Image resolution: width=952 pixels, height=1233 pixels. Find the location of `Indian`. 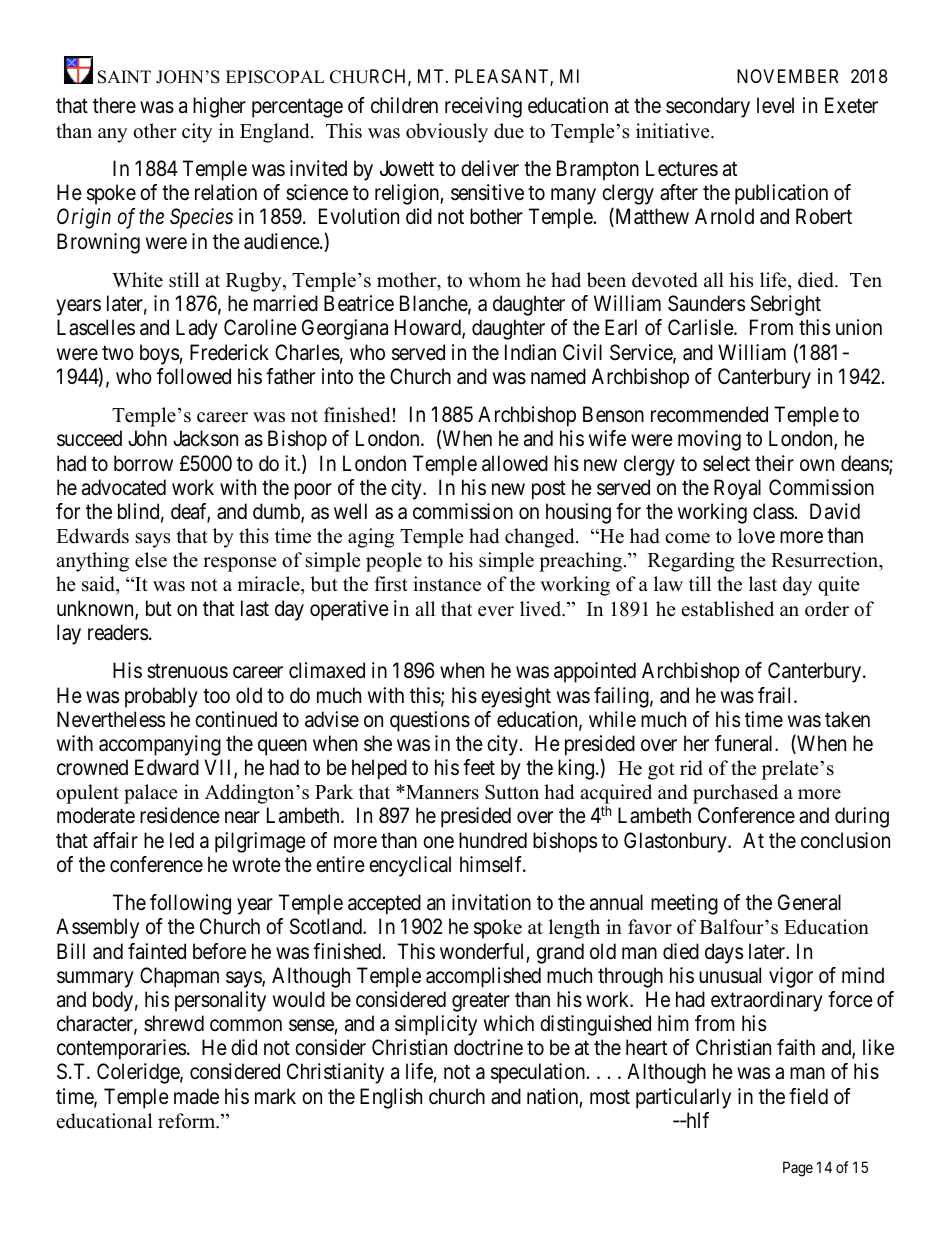

Indian is located at coordinates (530, 352).
